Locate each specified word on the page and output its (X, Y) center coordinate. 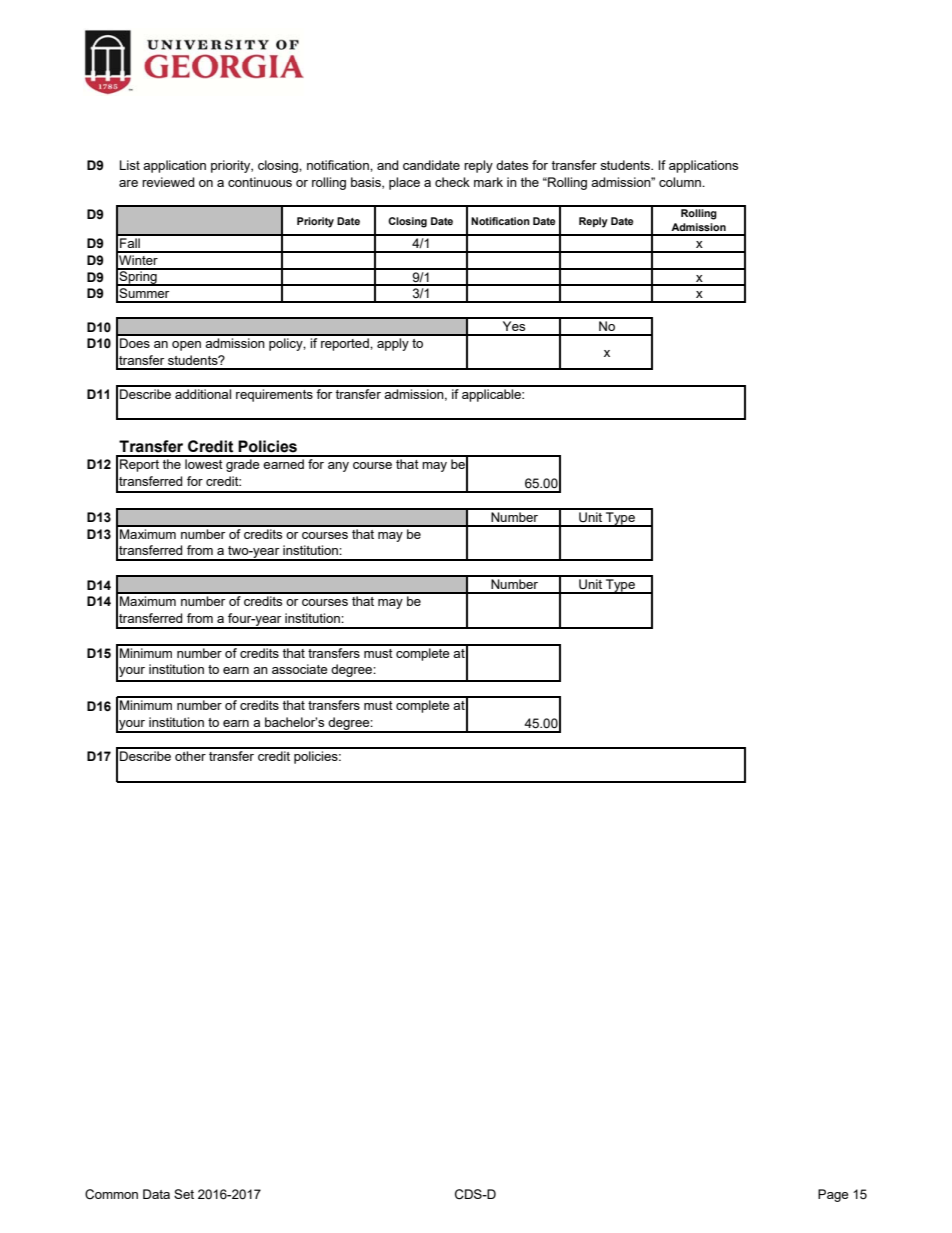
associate (299, 669)
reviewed (168, 182)
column (681, 182)
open (186, 346)
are (128, 183)
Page (833, 1195)
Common (111, 1194)
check (452, 182)
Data (156, 1194)
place (404, 183)
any (338, 467)
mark (488, 182)
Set (184, 1194)
